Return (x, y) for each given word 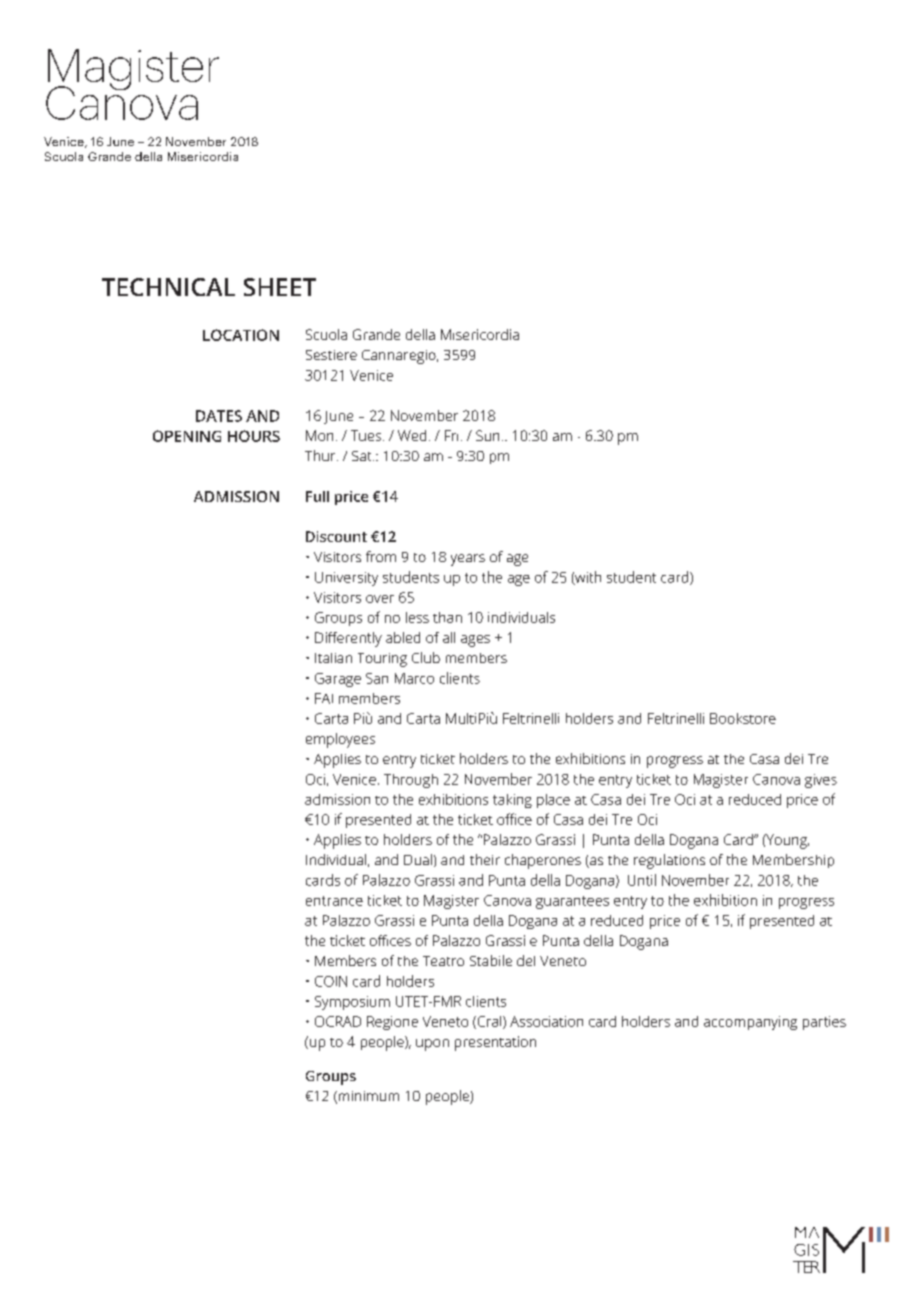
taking (512, 801)
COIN (331, 981)
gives (821, 781)
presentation (495, 1043)
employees (340, 740)
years (468, 560)
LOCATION (241, 335)
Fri (451, 435)
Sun (487, 435)
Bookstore (743, 718)
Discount (336, 536)
